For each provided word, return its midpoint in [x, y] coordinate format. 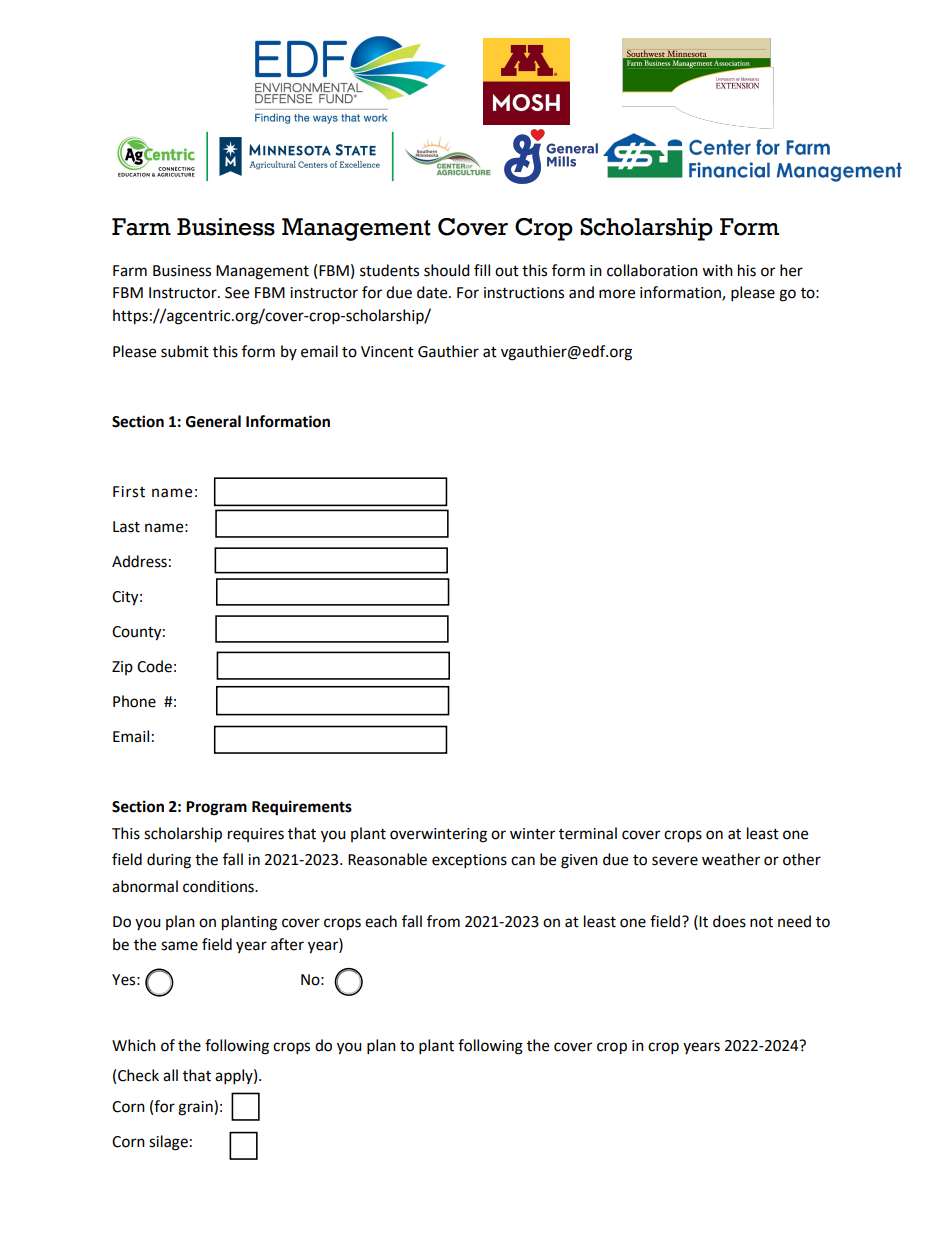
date [433, 292]
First [129, 492]
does [729, 921]
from [443, 921]
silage [168, 1143]
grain [196, 1108]
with [717, 270]
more [617, 294]
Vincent [387, 352]
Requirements [302, 808]
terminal [588, 833]
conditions [219, 886]
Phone [134, 701]
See [237, 293]
